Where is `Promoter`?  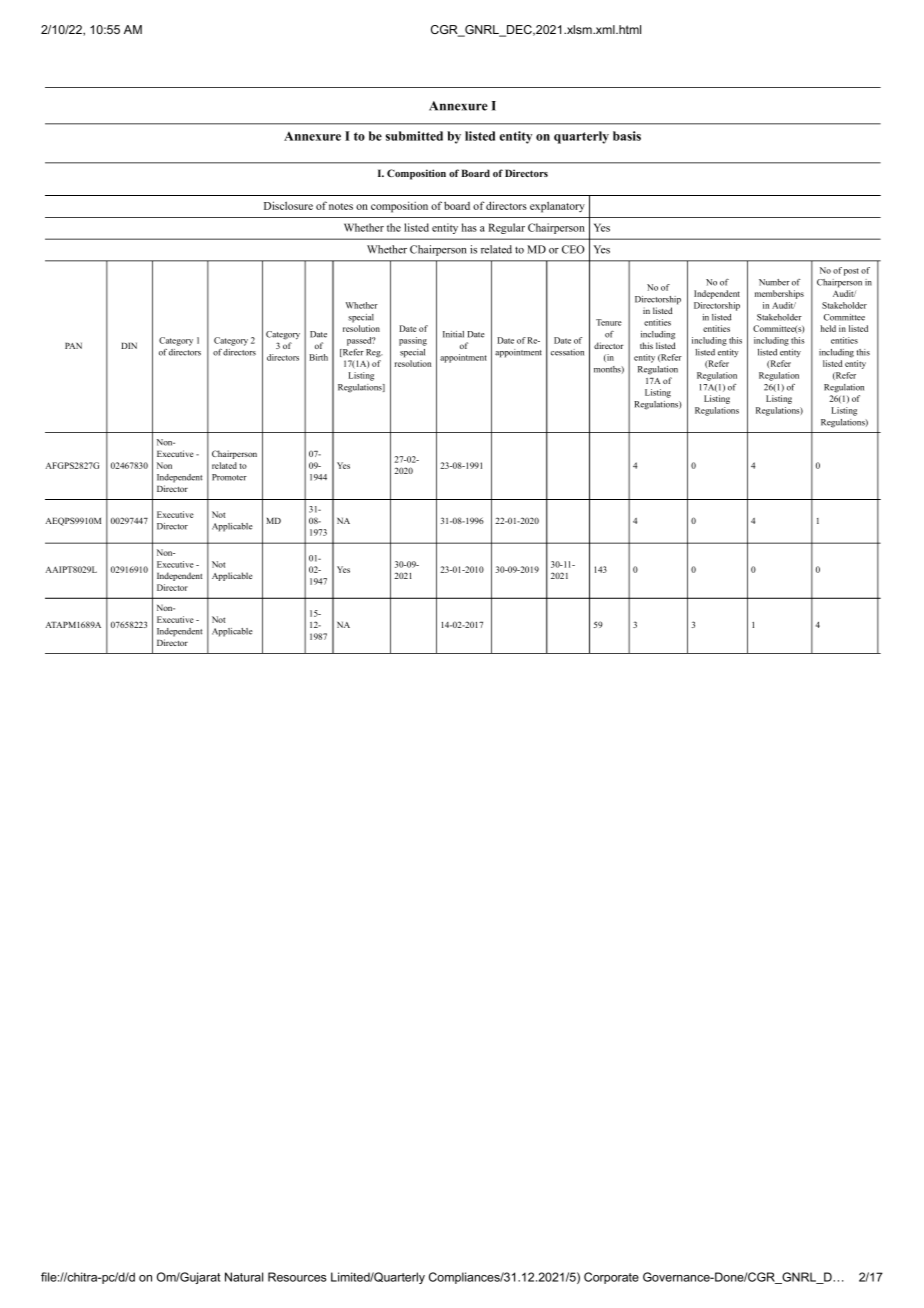 Promoter is located at coordinates (229, 477).
